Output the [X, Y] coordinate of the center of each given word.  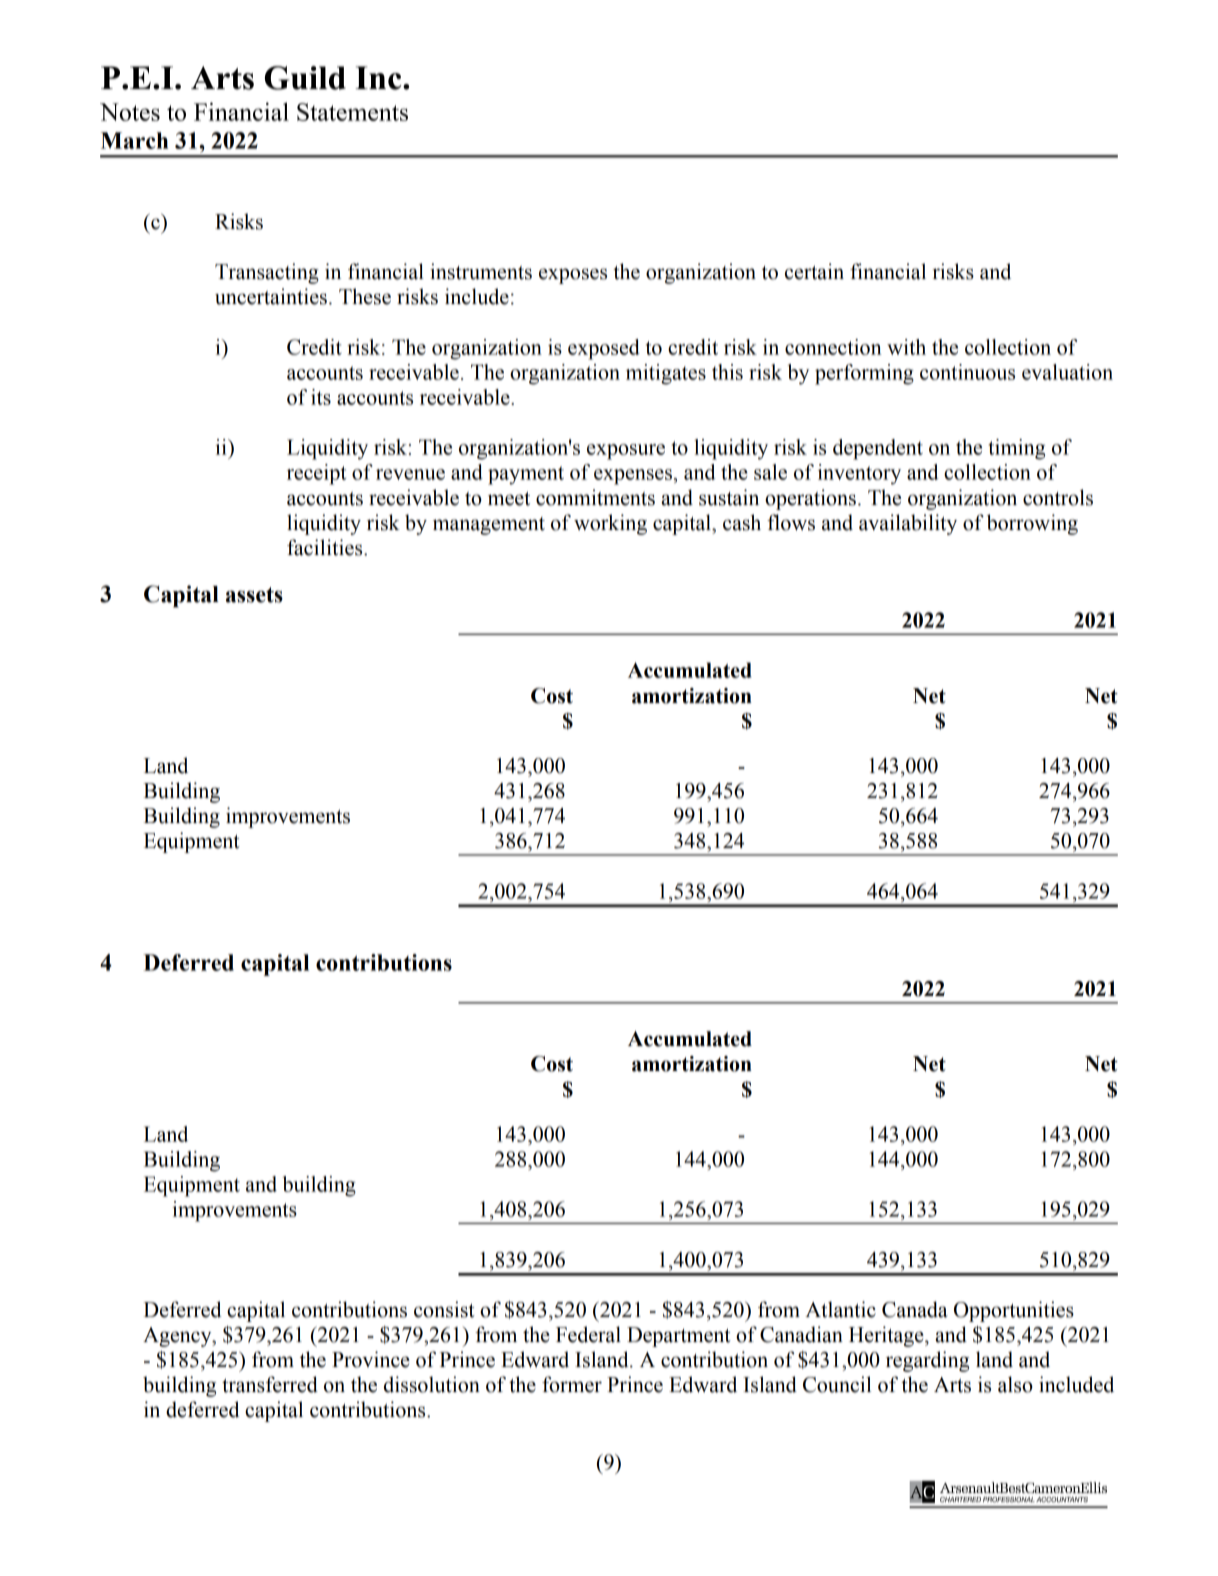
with [906, 347]
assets [254, 595]
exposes [573, 276]
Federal [588, 1334]
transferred [270, 1384]
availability [908, 524]
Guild [305, 78]
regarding [927, 1361]
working [610, 524]
